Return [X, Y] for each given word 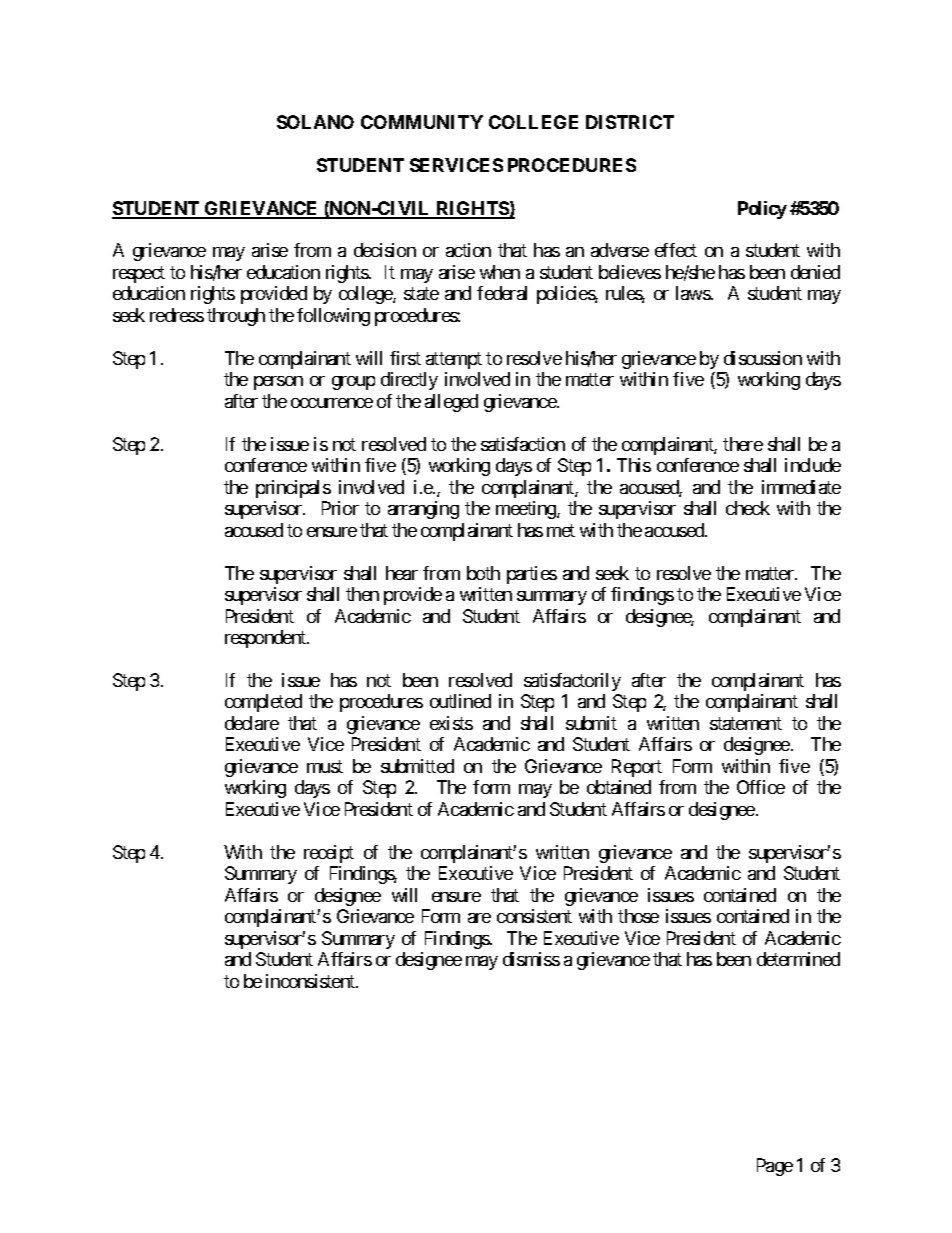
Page [775, 1167]
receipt [329, 854]
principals [293, 489]
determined [798, 959]
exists [451, 723]
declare [252, 723]
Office [761, 787]
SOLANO [315, 122]
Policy [762, 210]
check [748, 508]
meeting [527, 510]
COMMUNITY [422, 122]
